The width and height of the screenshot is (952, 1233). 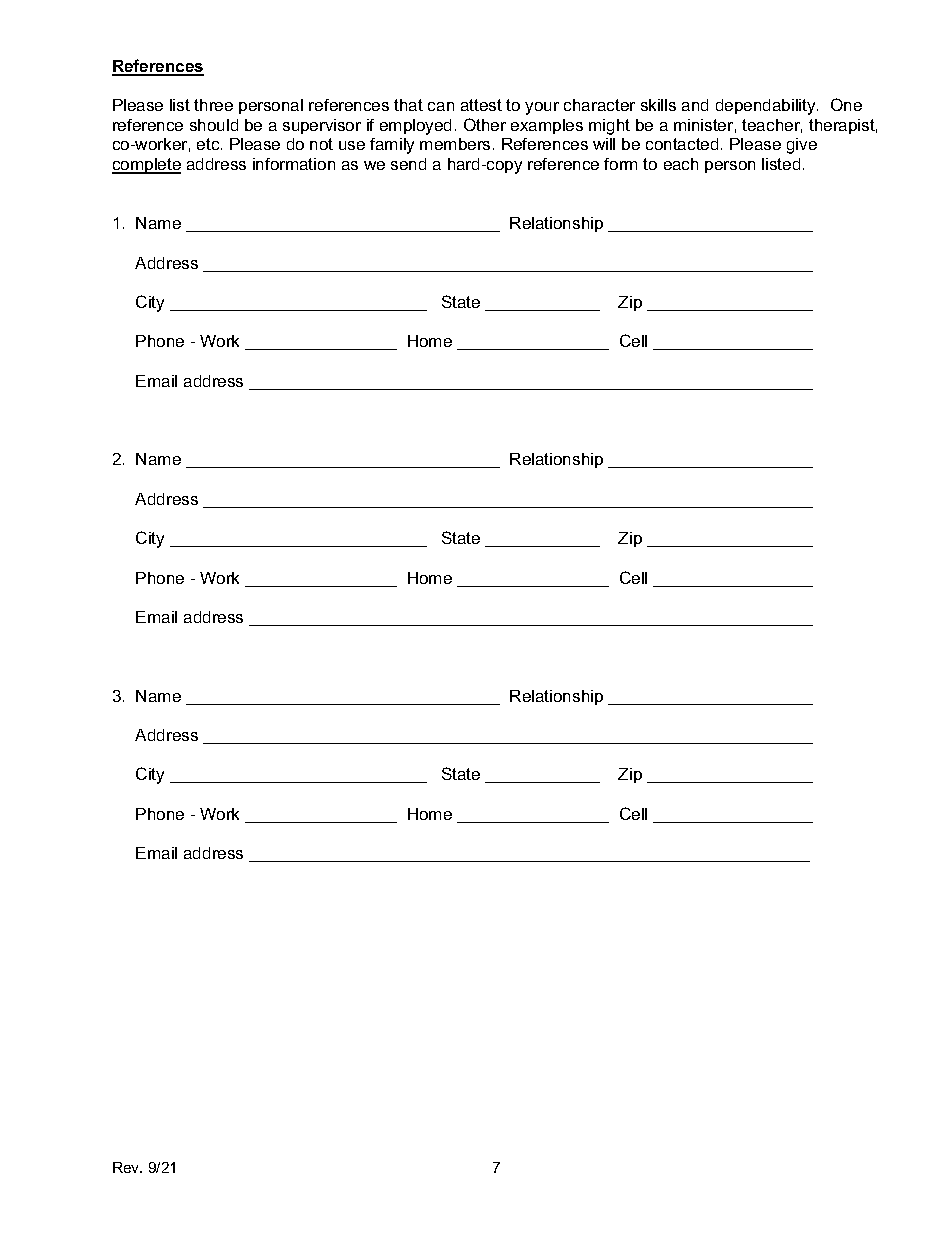 What do you see at coordinates (209, 144) in the screenshot?
I see `etc` at bounding box center [209, 144].
